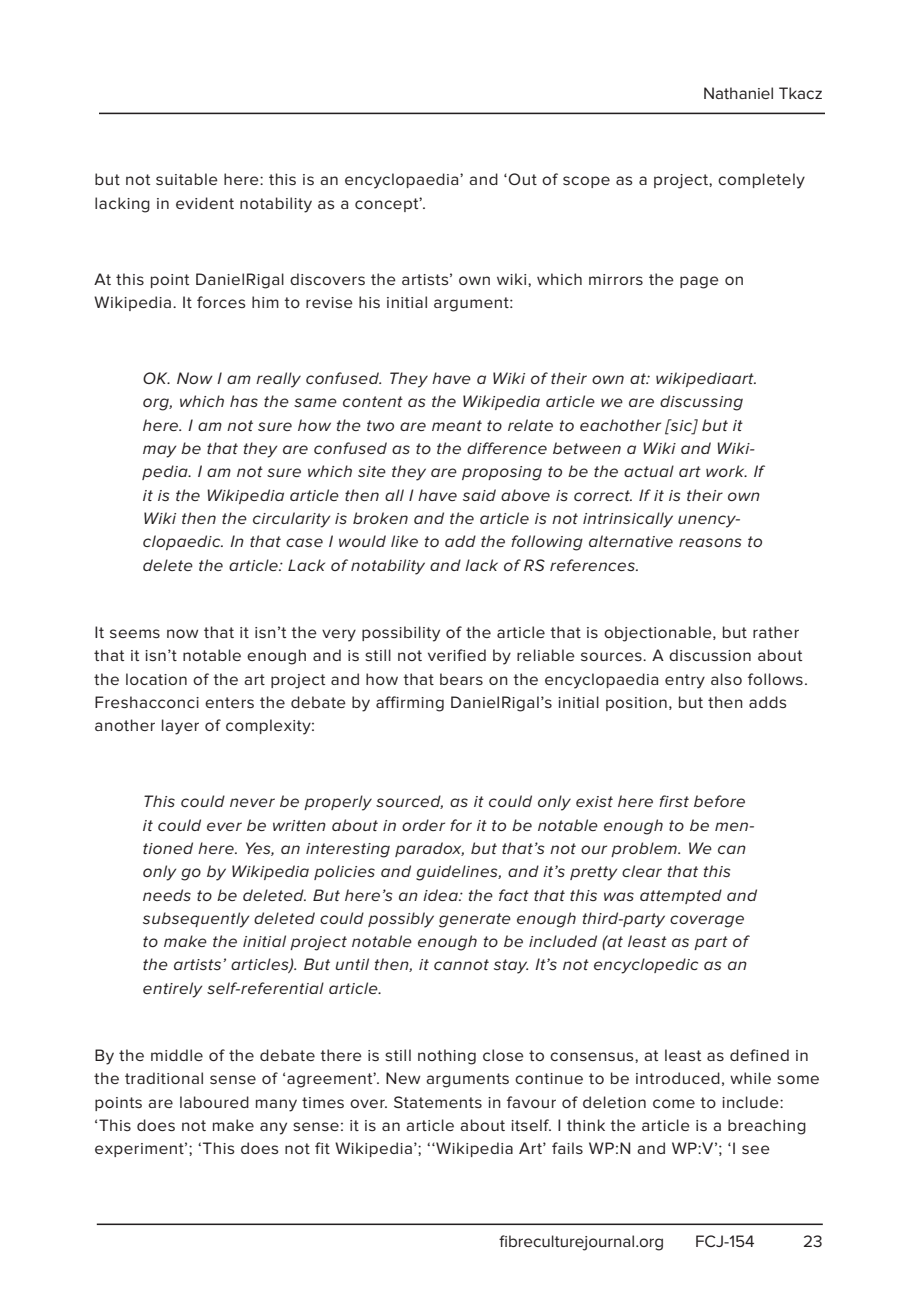  I want to click on attempted, so click(681, 896).
